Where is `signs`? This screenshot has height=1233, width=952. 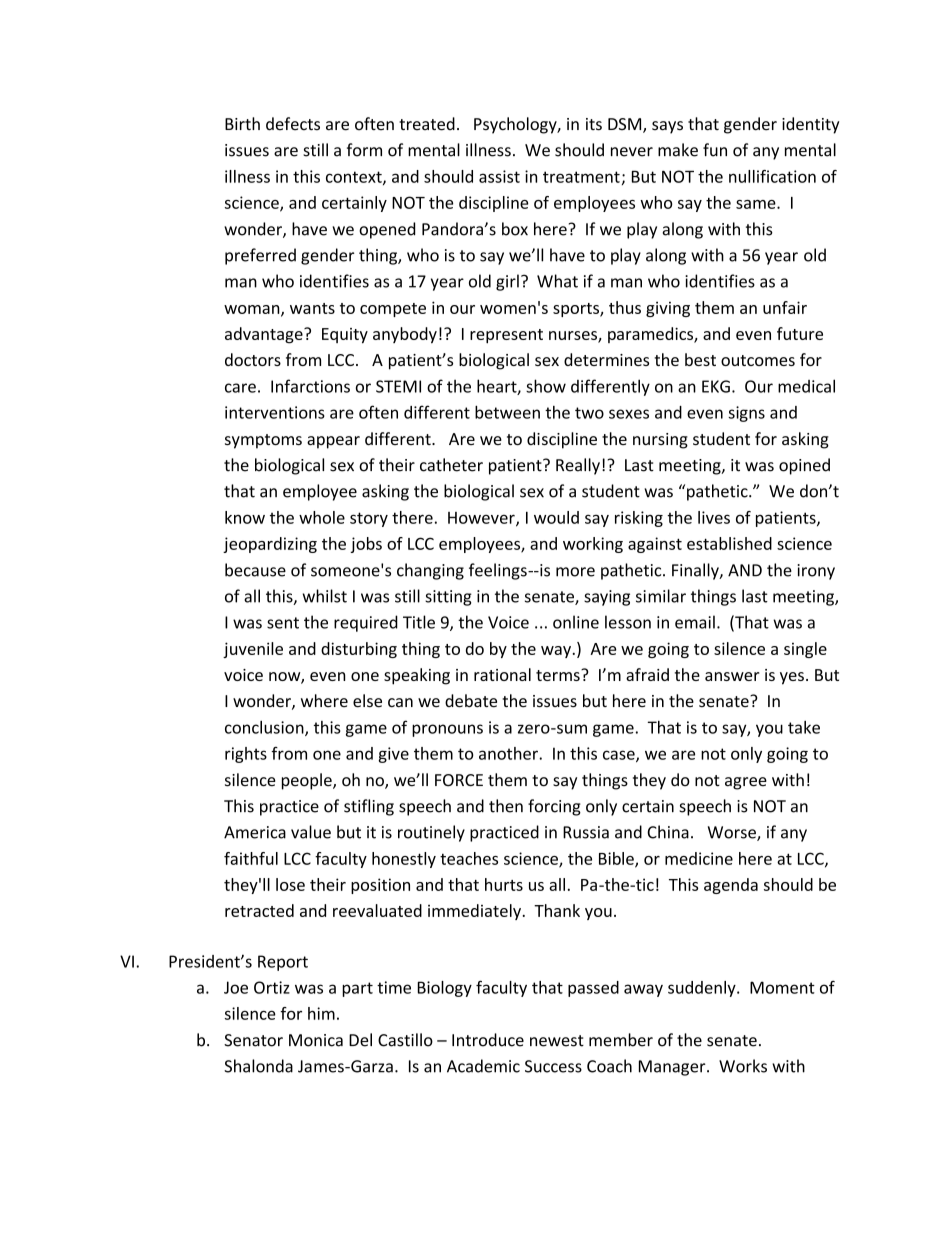
signs is located at coordinates (746, 414).
